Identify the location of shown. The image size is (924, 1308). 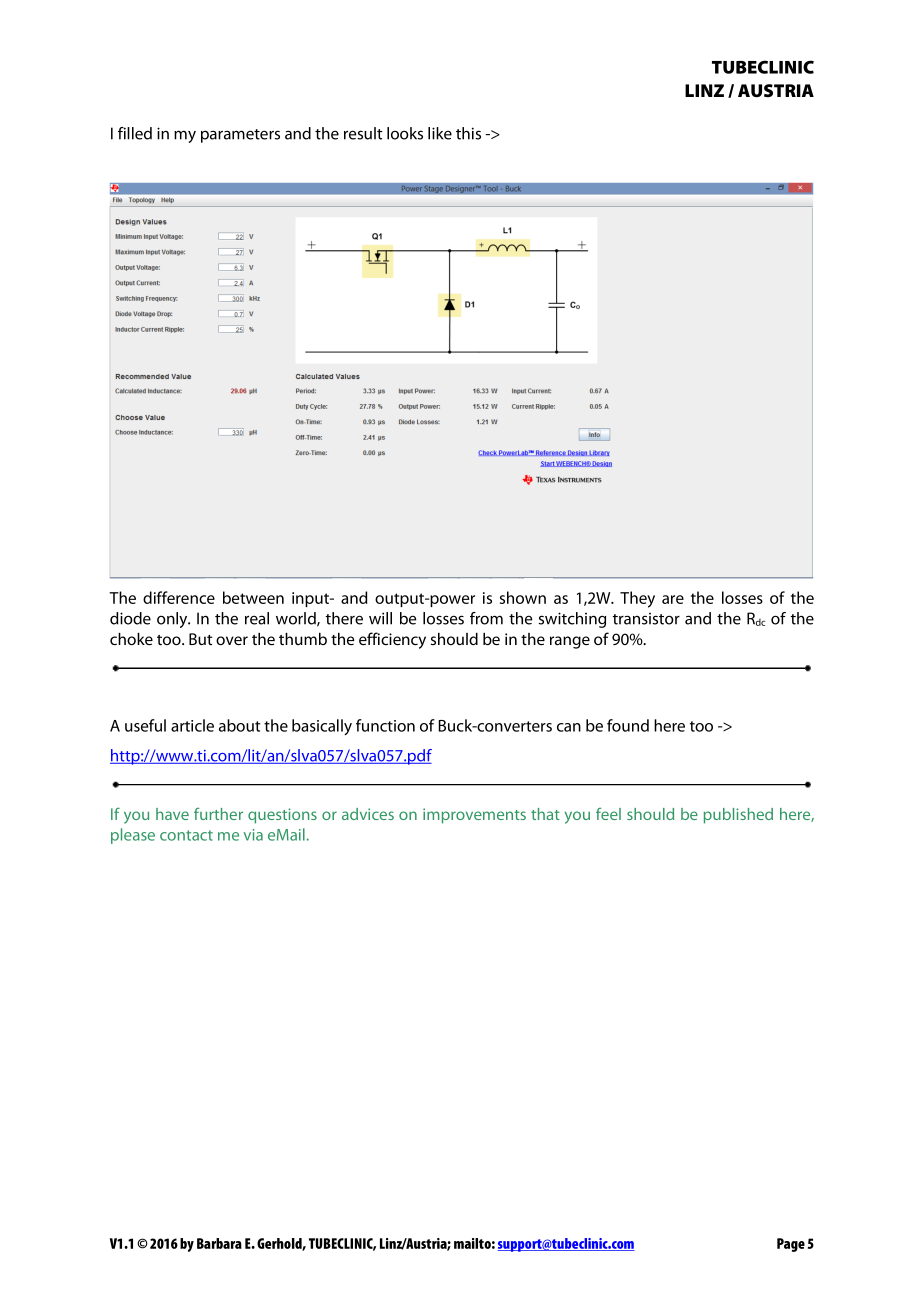
(523, 597).
